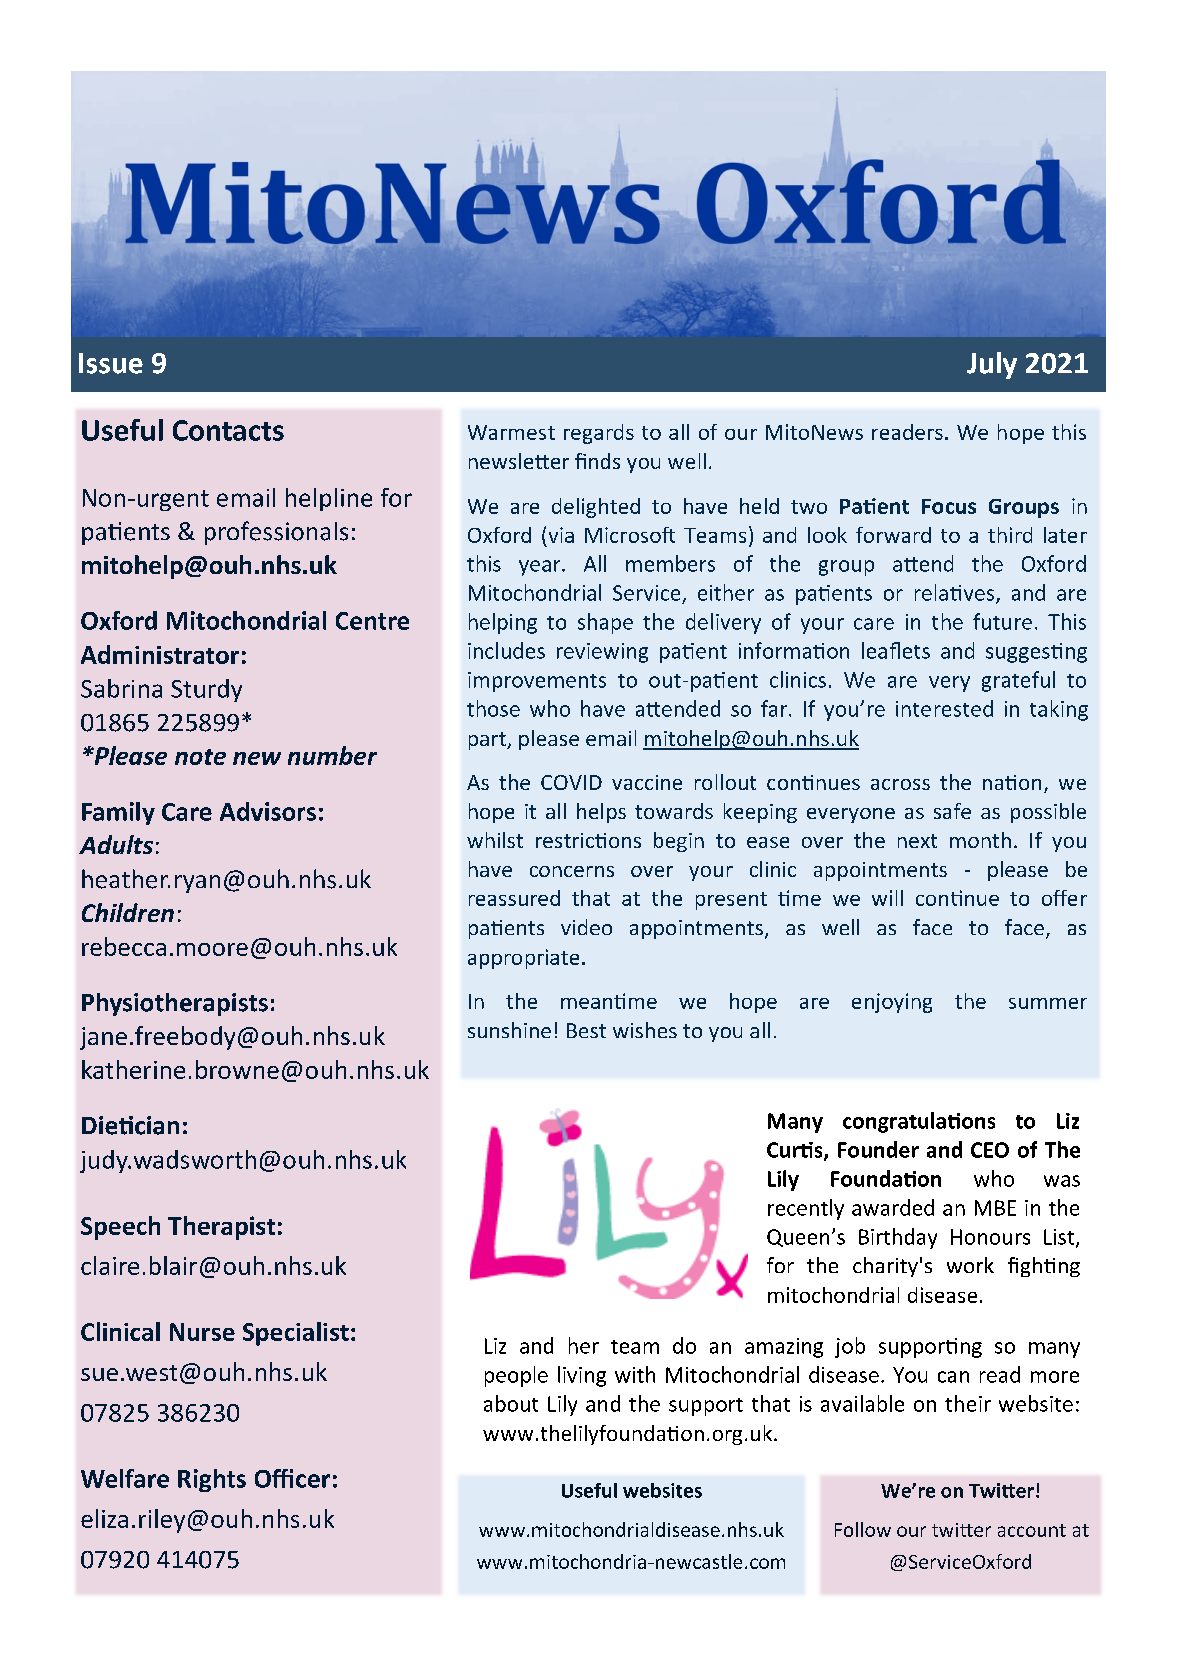  Describe the element at coordinates (990, 1237) in the screenshot. I see `Honours` at that location.
